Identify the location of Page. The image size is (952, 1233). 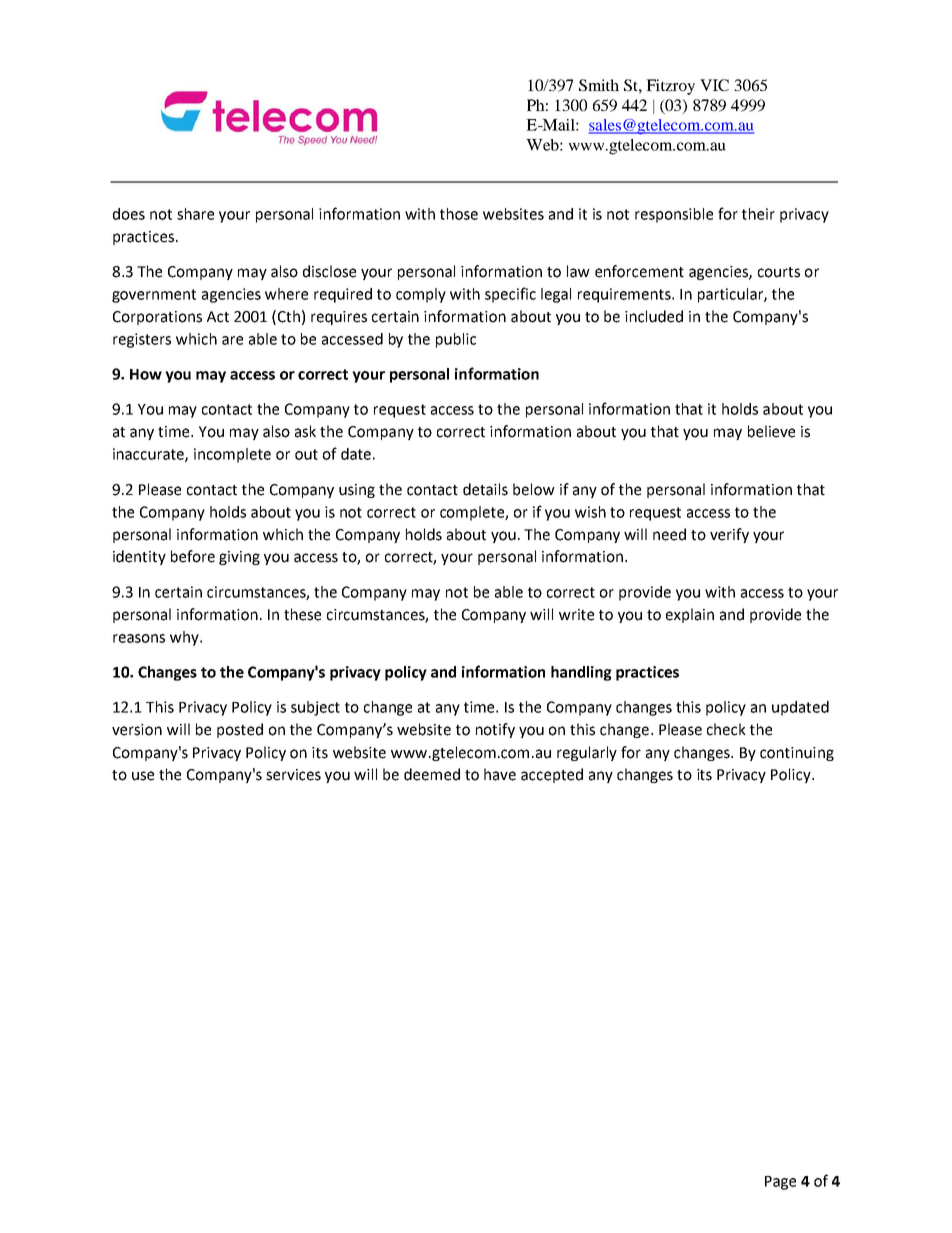
(780, 1183).
